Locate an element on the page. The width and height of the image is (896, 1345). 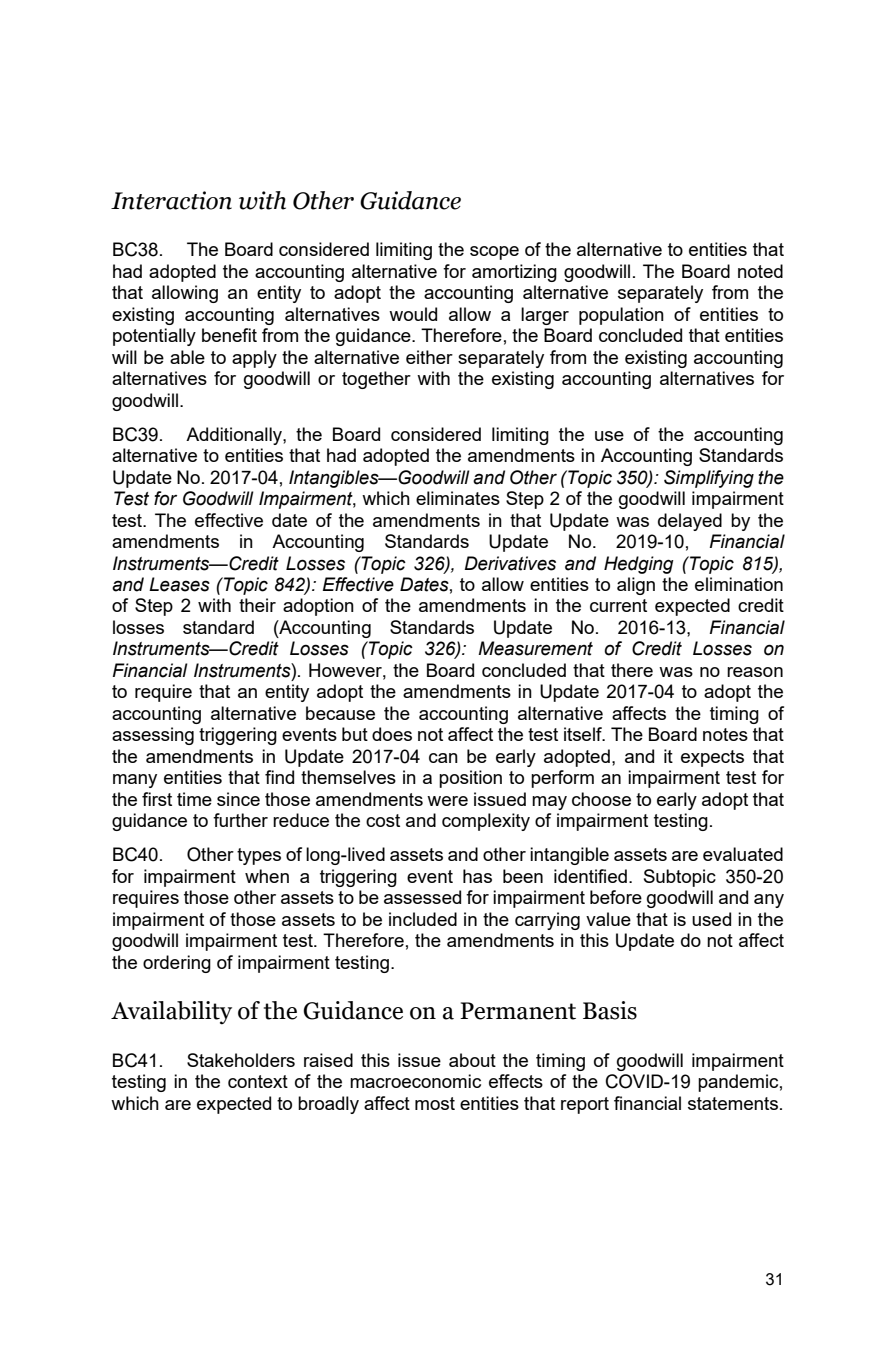
evaluated is located at coordinates (743, 854).
